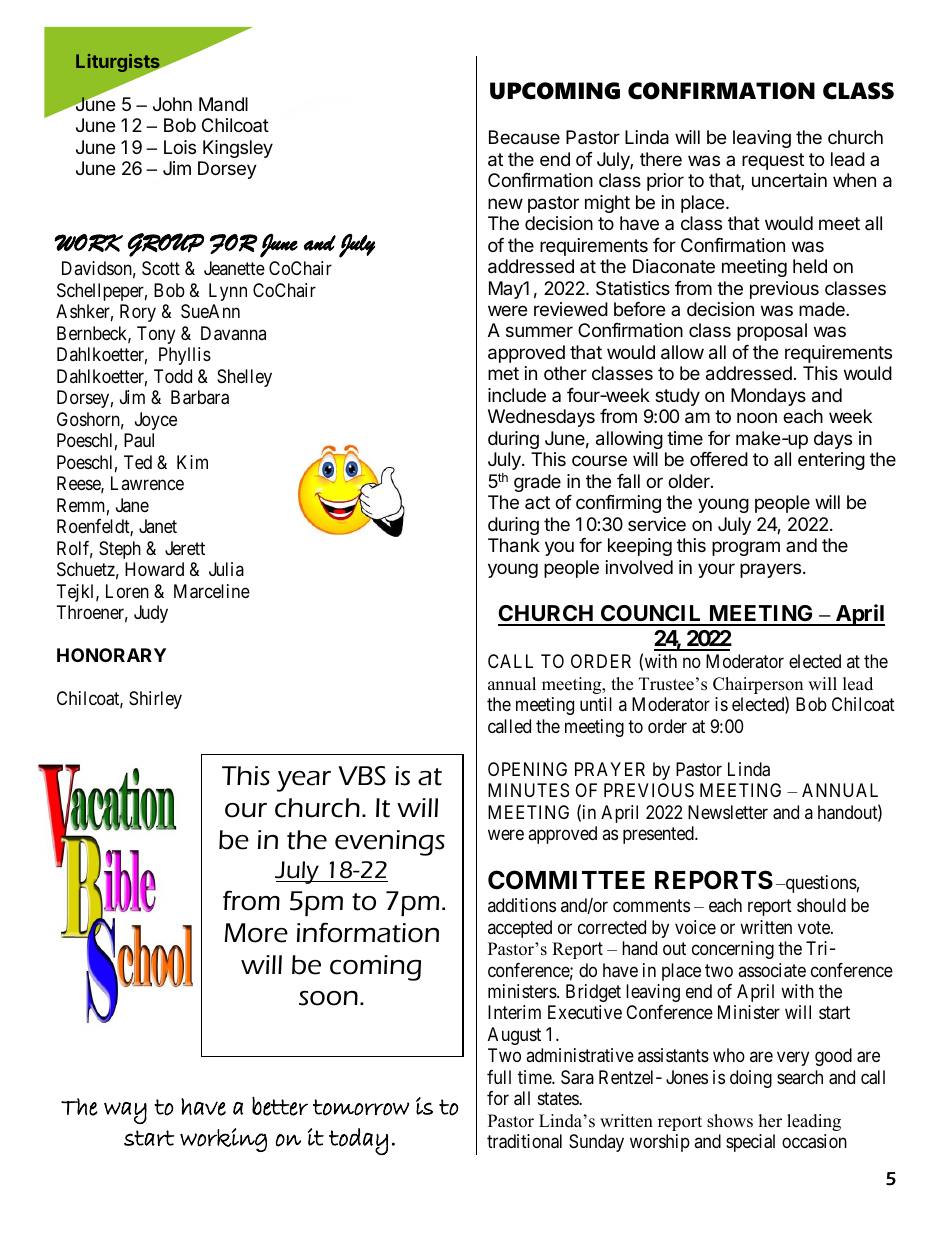 The image size is (952, 1233). I want to click on Judy, so click(151, 614).
